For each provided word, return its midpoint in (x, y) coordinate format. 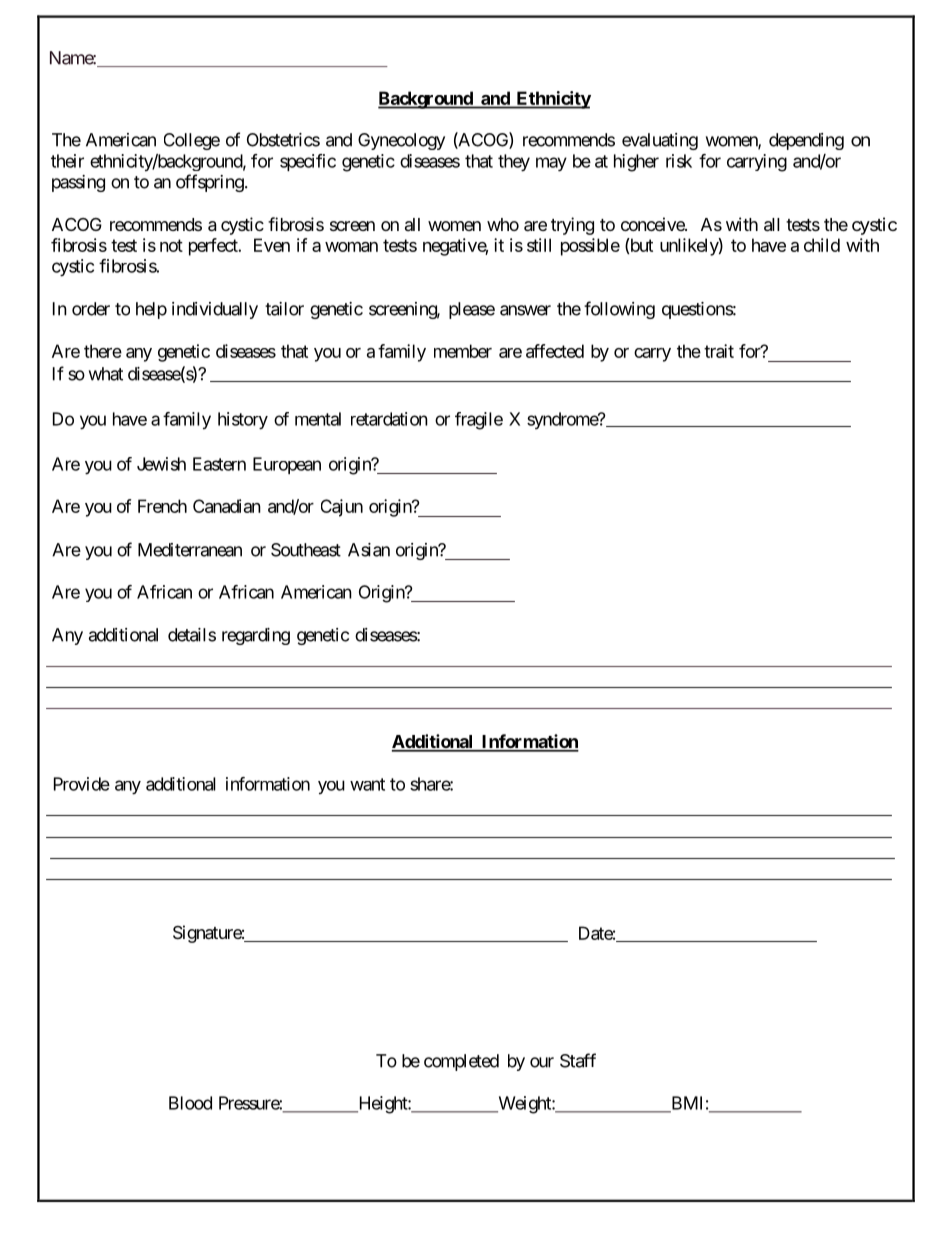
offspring (210, 183)
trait (719, 351)
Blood (190, 1103)
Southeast (306, 550)
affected (555, 351)
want (367, 784)
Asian (369, 550)
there (103, 351)
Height (382, 1105)
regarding (256, 636)
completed (461, 1062)
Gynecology (401, 141)
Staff (578, 1060)
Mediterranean (190, 550)
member (463, 351)
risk (679, 161)
